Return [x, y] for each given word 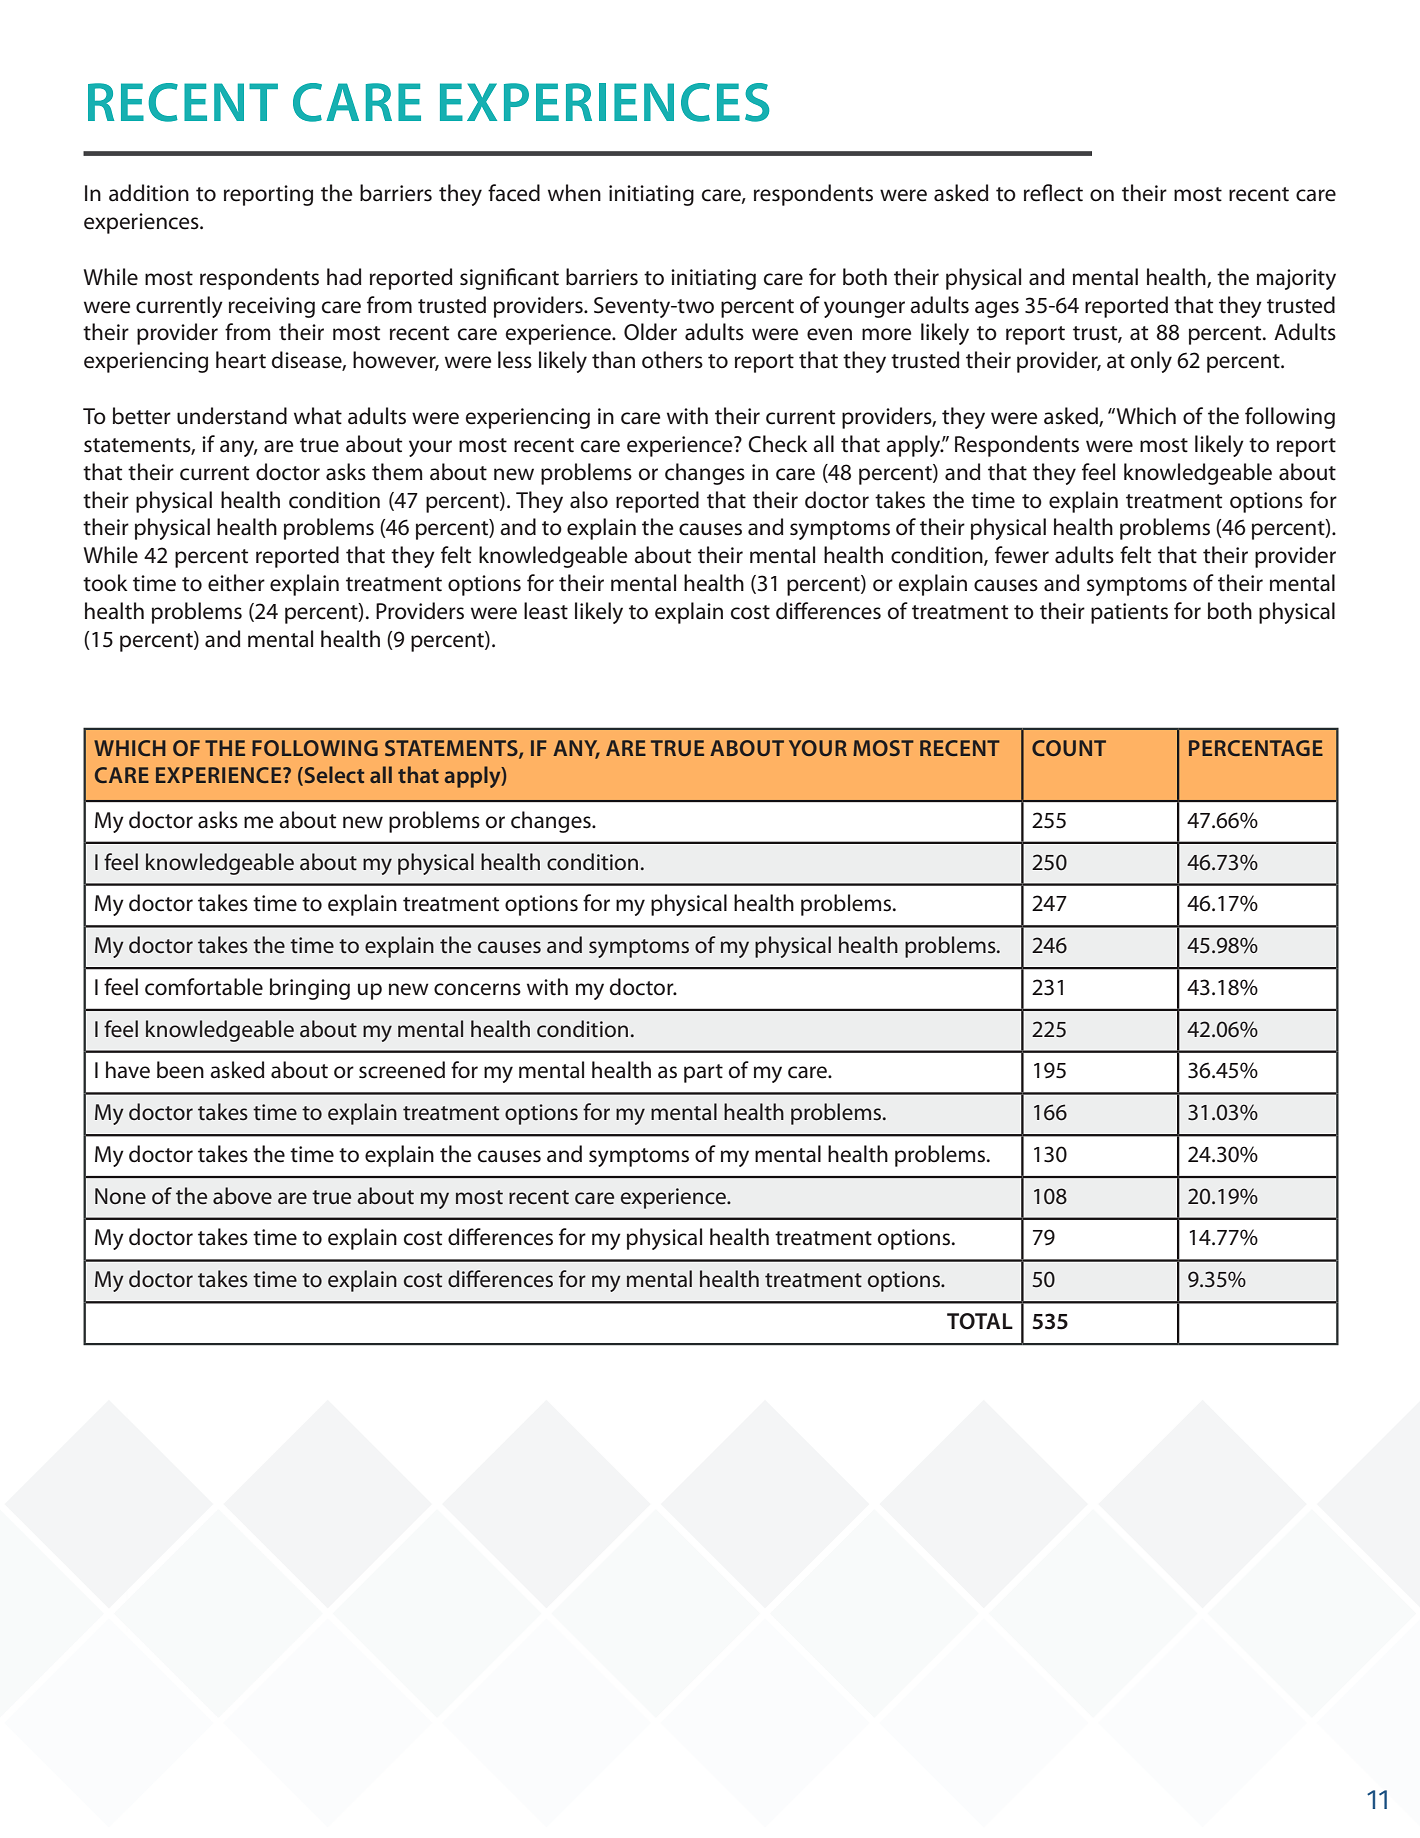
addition [149, 193]
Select [333, 776]
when [574, 193]
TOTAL [980, 1321]
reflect [1053, 193]
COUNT [1069, 748]
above [242, 1196]
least [546, 611]
